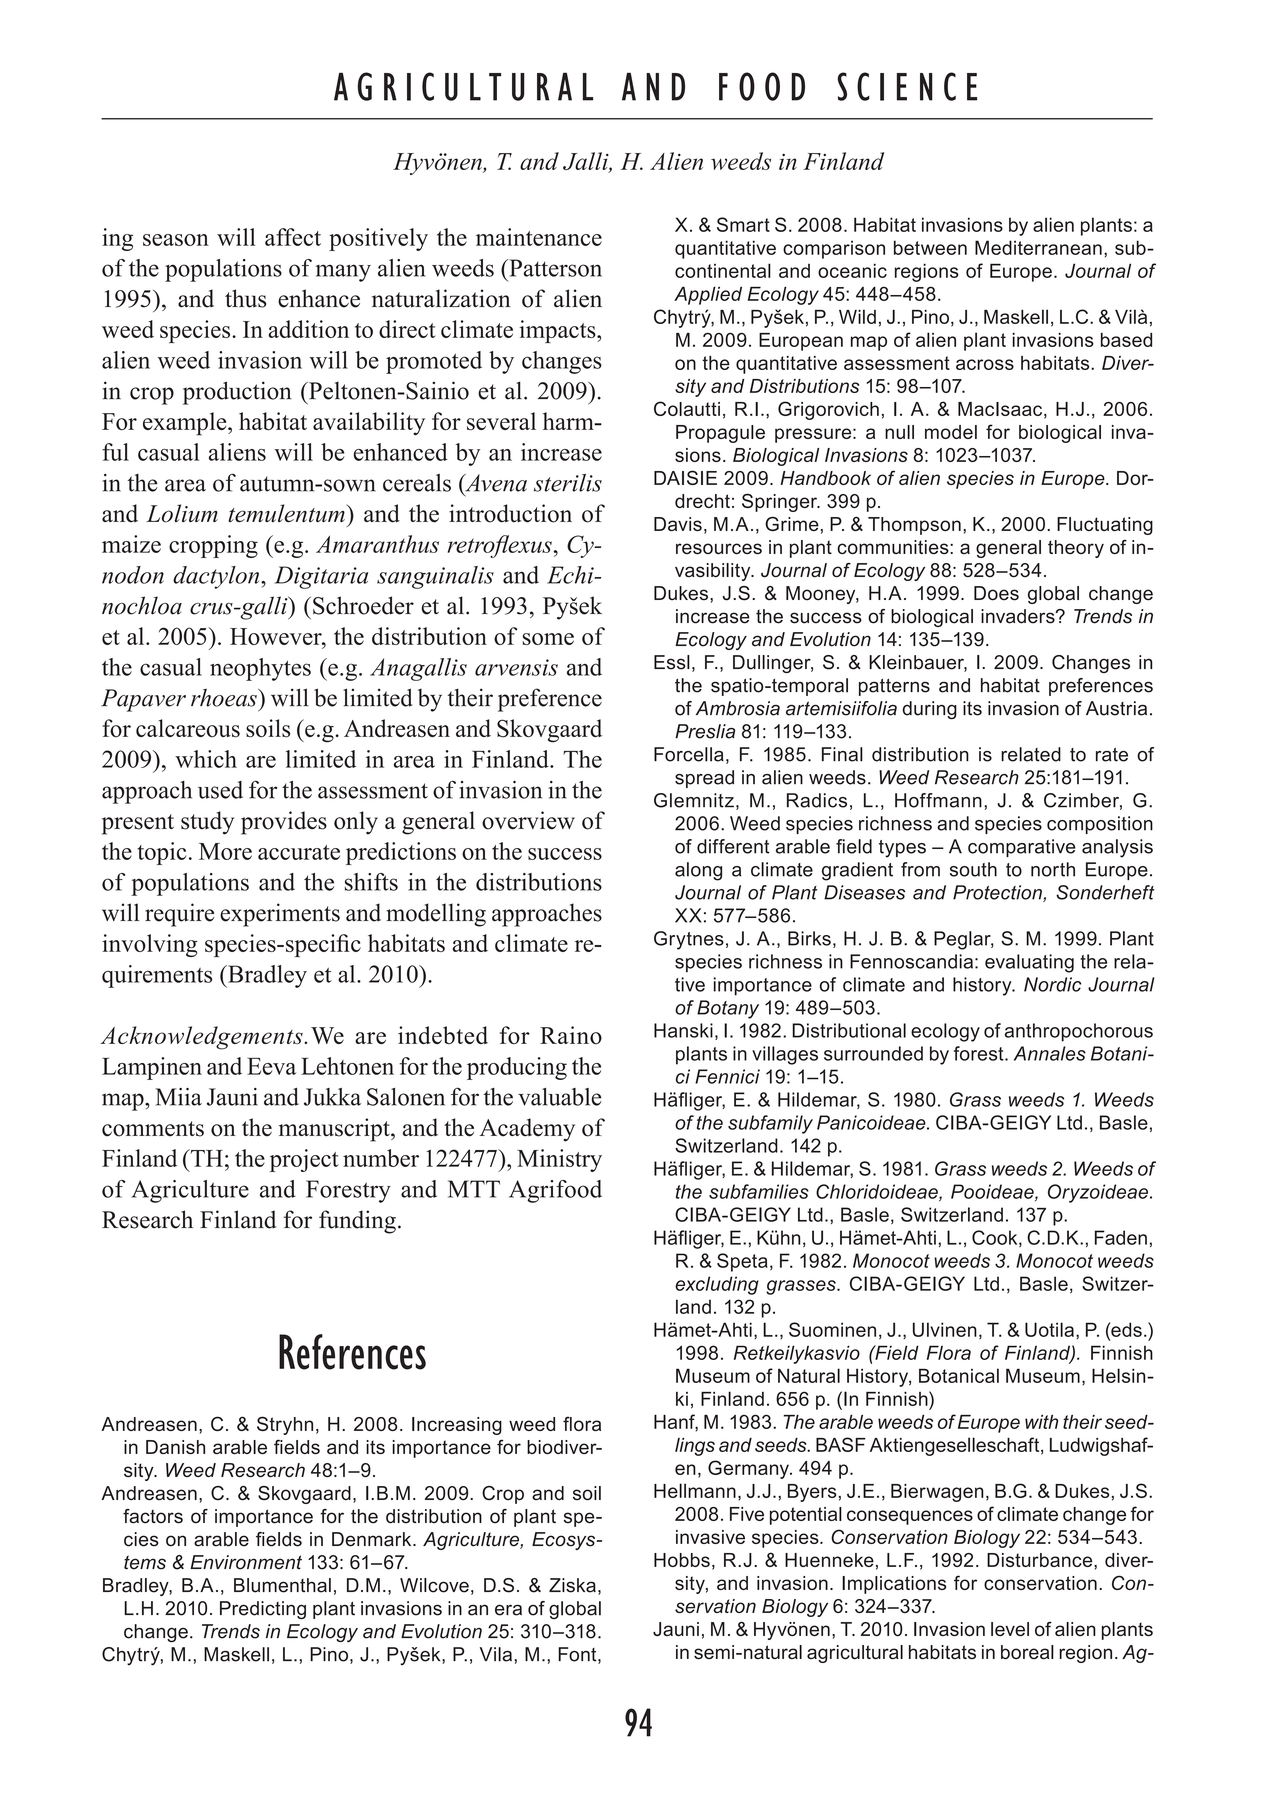  What do you see at coordinates (682, 1560) in the screenshot?
I see `Hobbs` at bounding box center [682, 1560].
